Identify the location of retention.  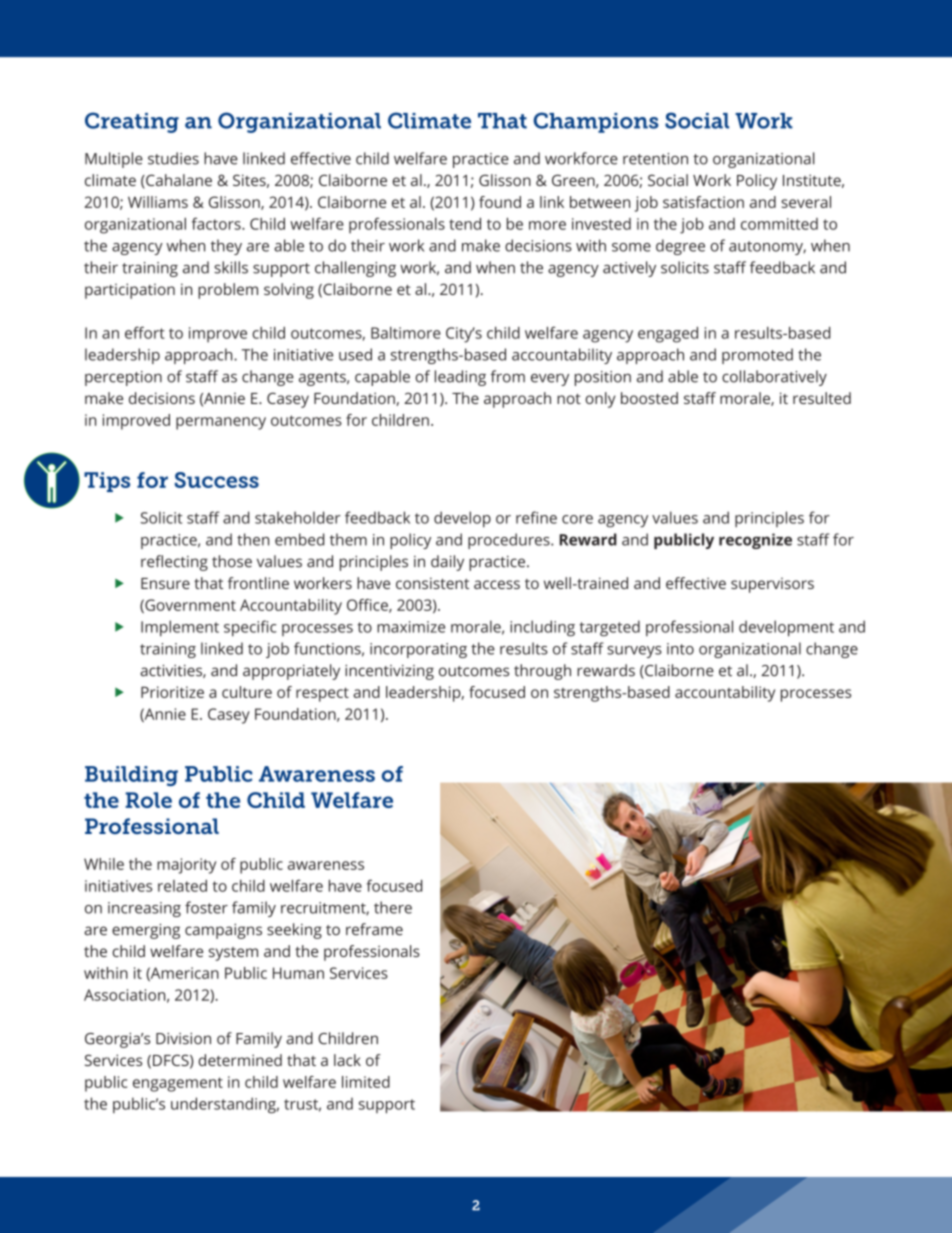
(655, 159).
